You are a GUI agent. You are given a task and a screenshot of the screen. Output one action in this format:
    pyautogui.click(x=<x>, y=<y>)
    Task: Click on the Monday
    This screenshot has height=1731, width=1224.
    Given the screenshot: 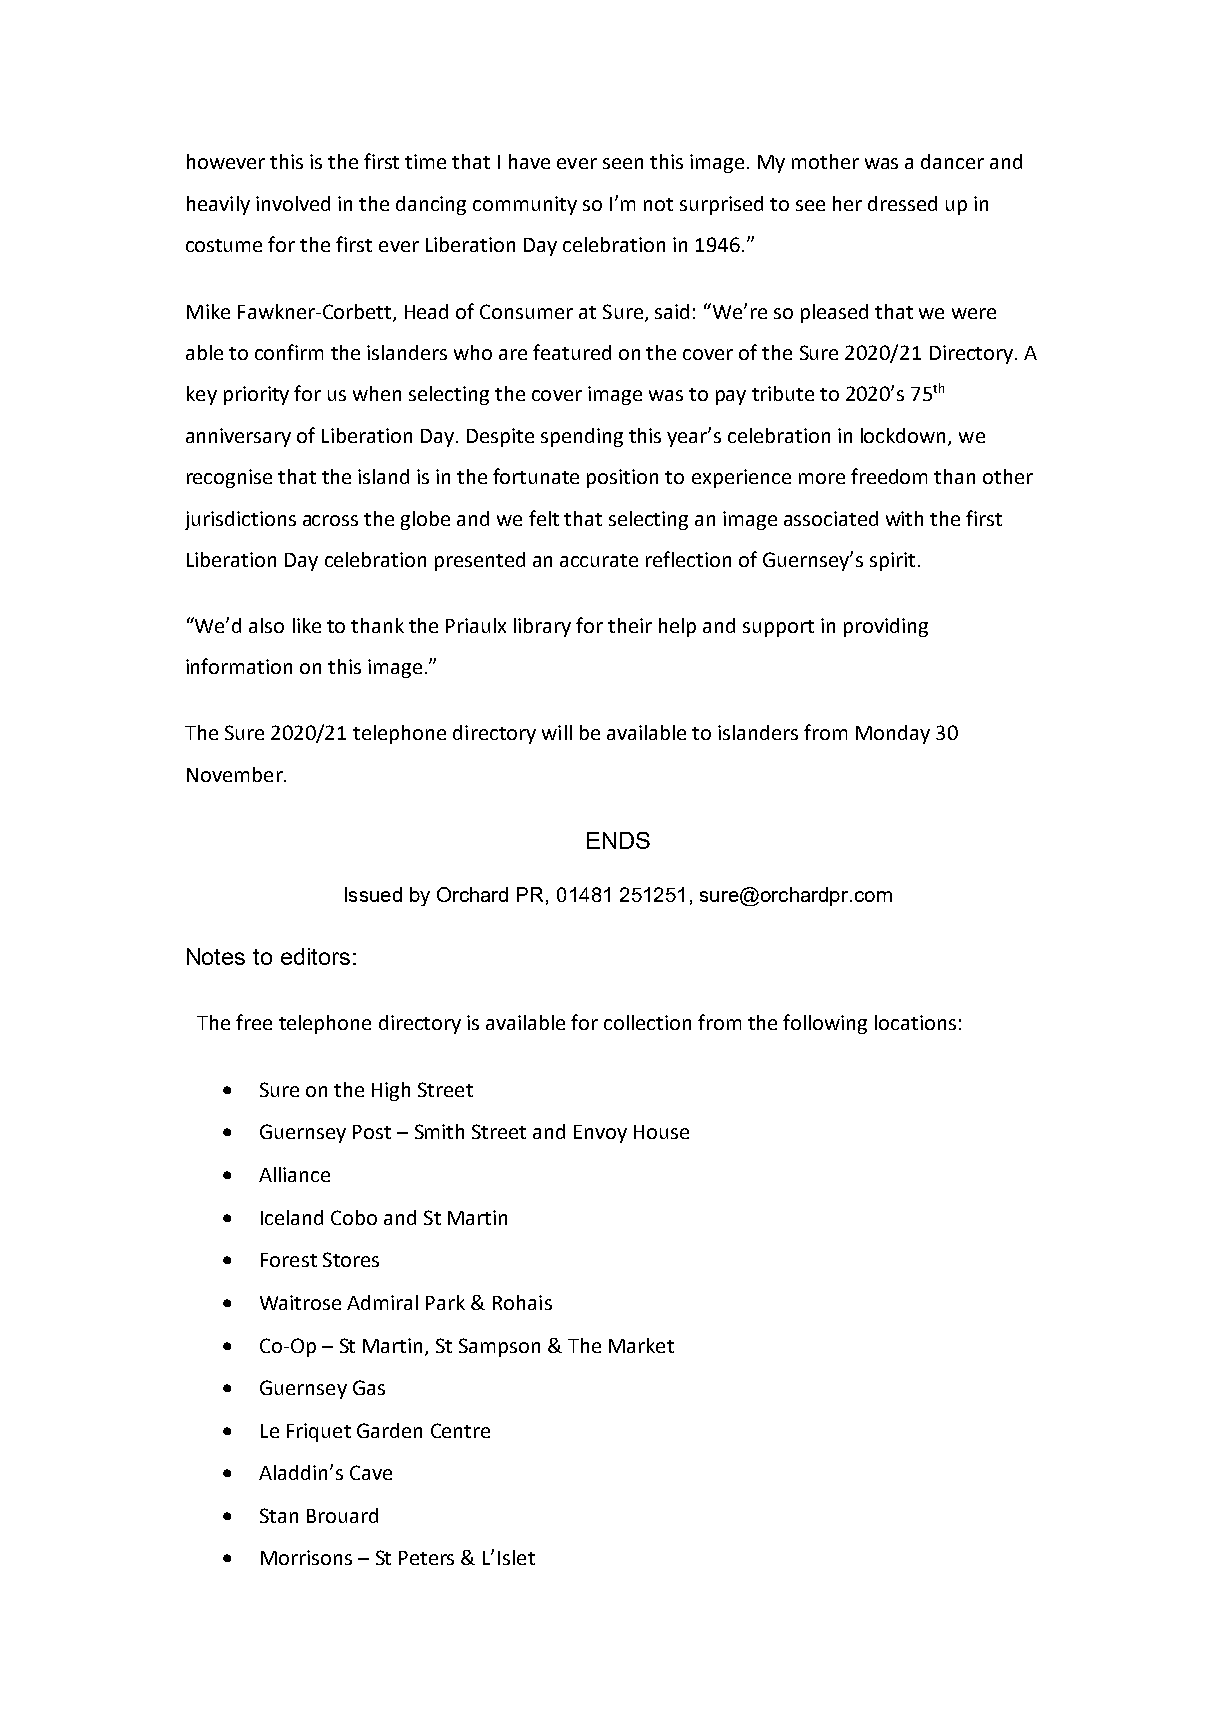 What is the action you would take?
    pyautogui.click(x=893, y=734)
